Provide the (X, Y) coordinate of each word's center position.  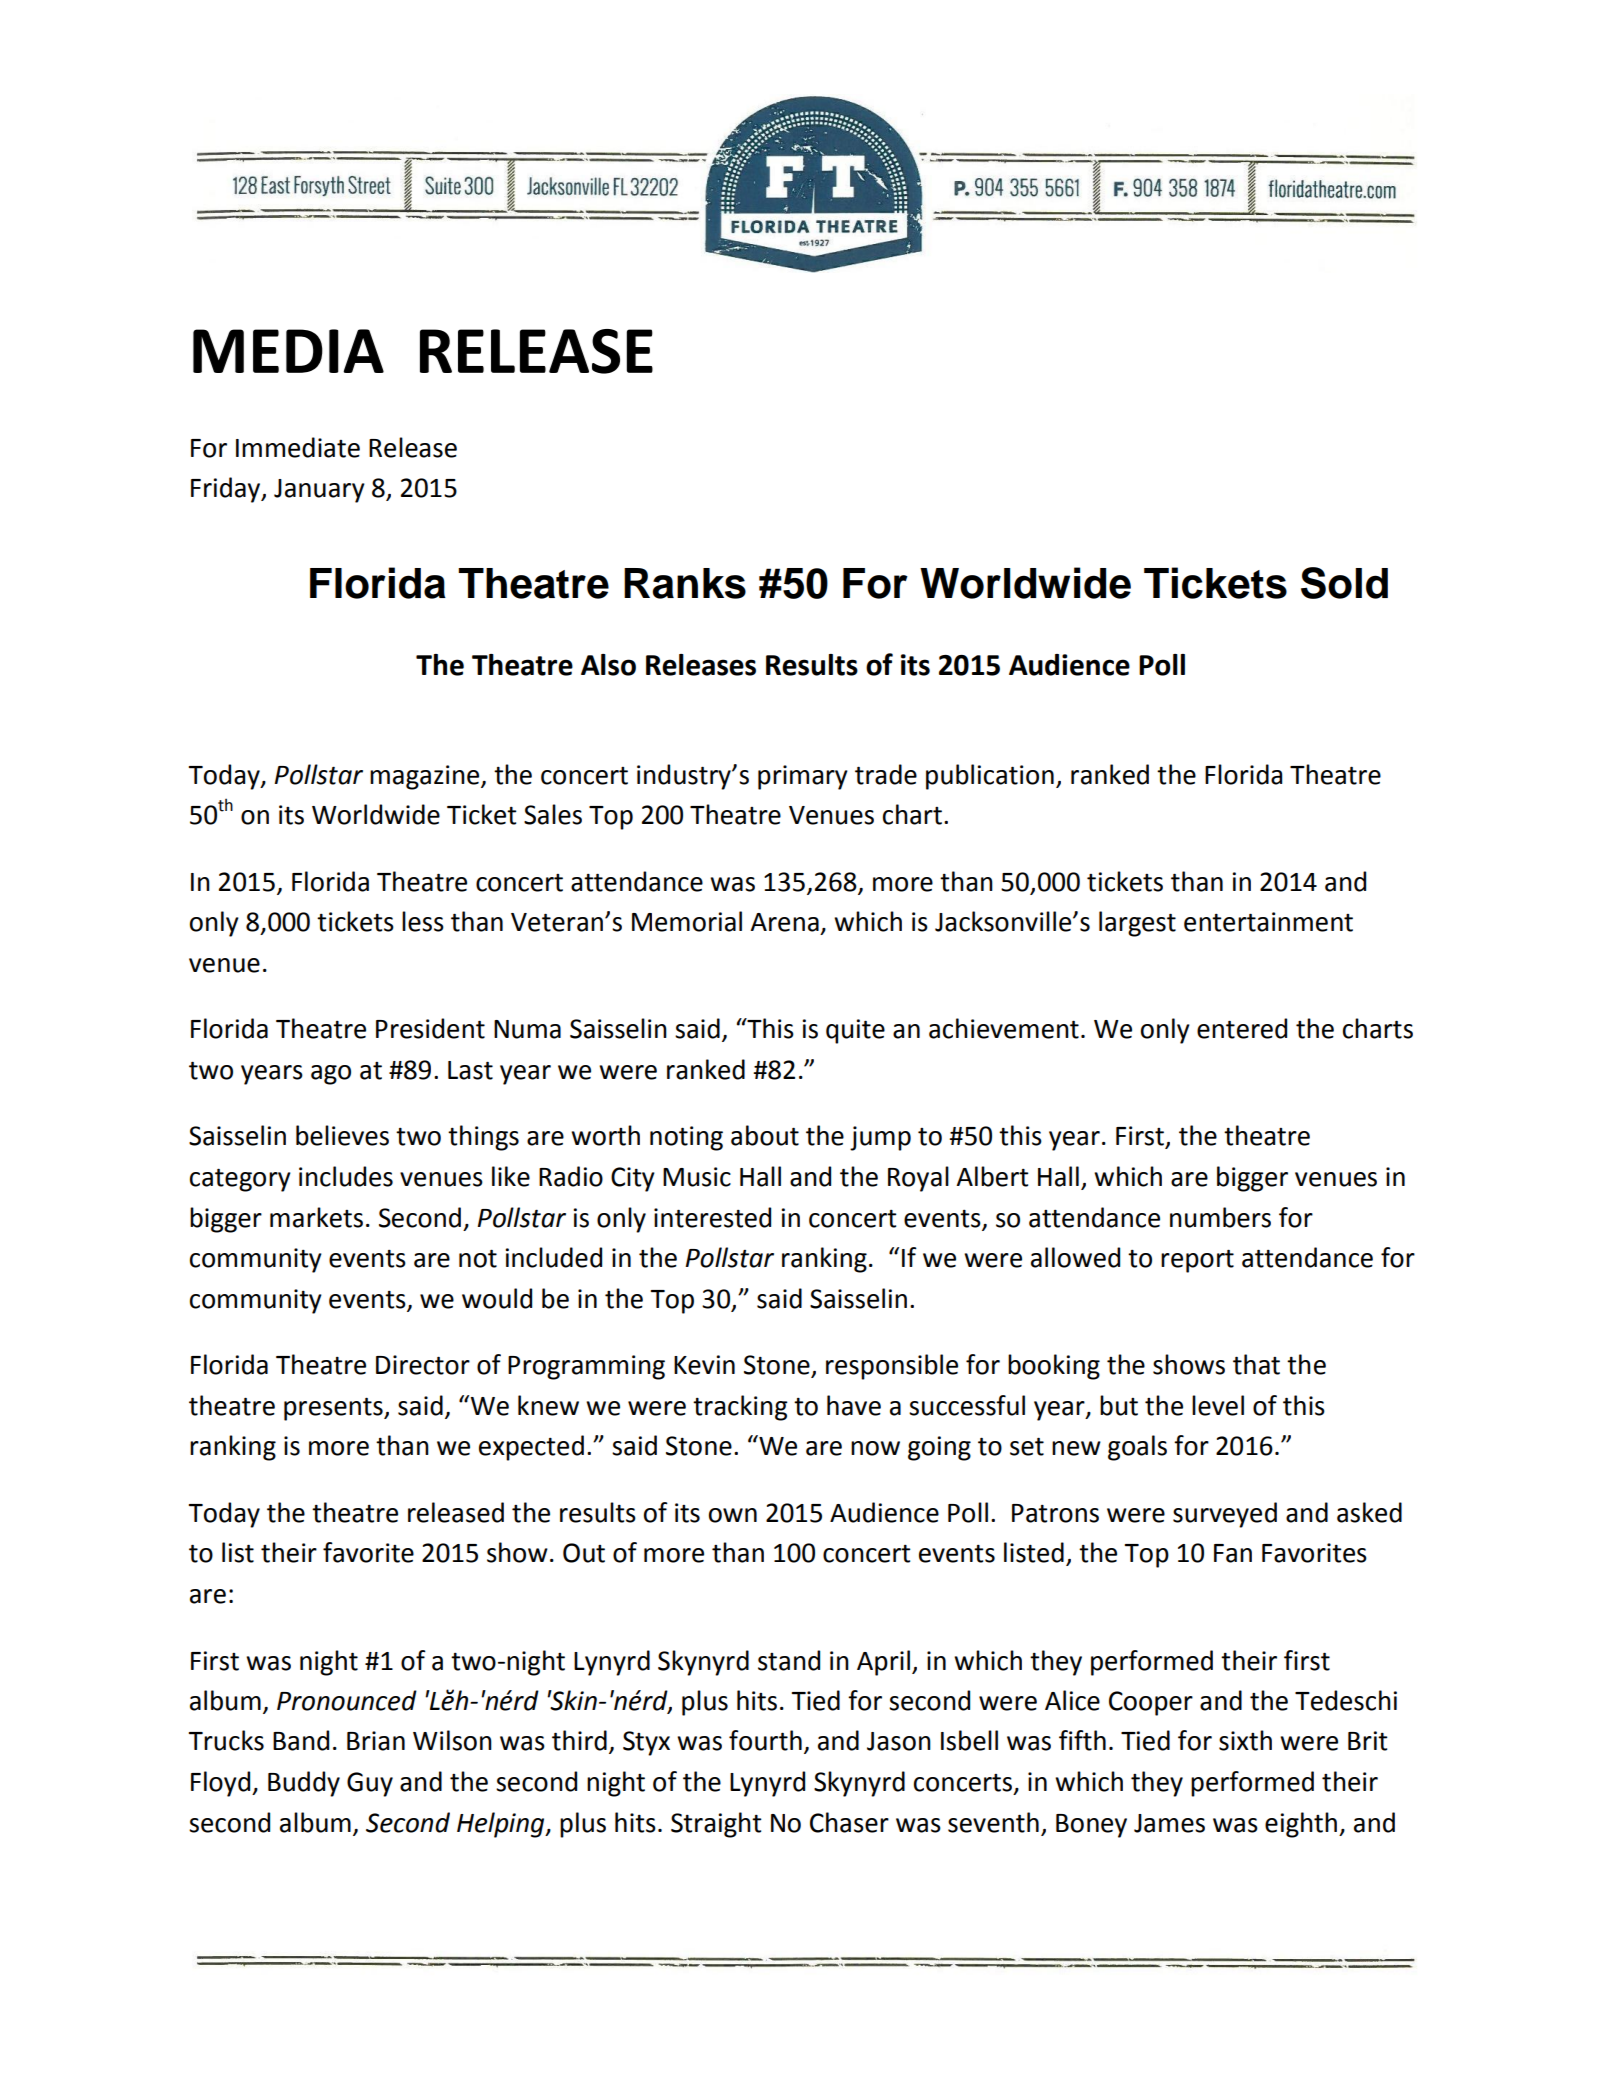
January (319, 491)
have (854, 1405)
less (423, 921)
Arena (784, 922)
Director (423, 1365)
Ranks (685, 583)
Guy (370, 1784)
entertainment (1268, 922)
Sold (1344, 583)
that (1256, 1364)
